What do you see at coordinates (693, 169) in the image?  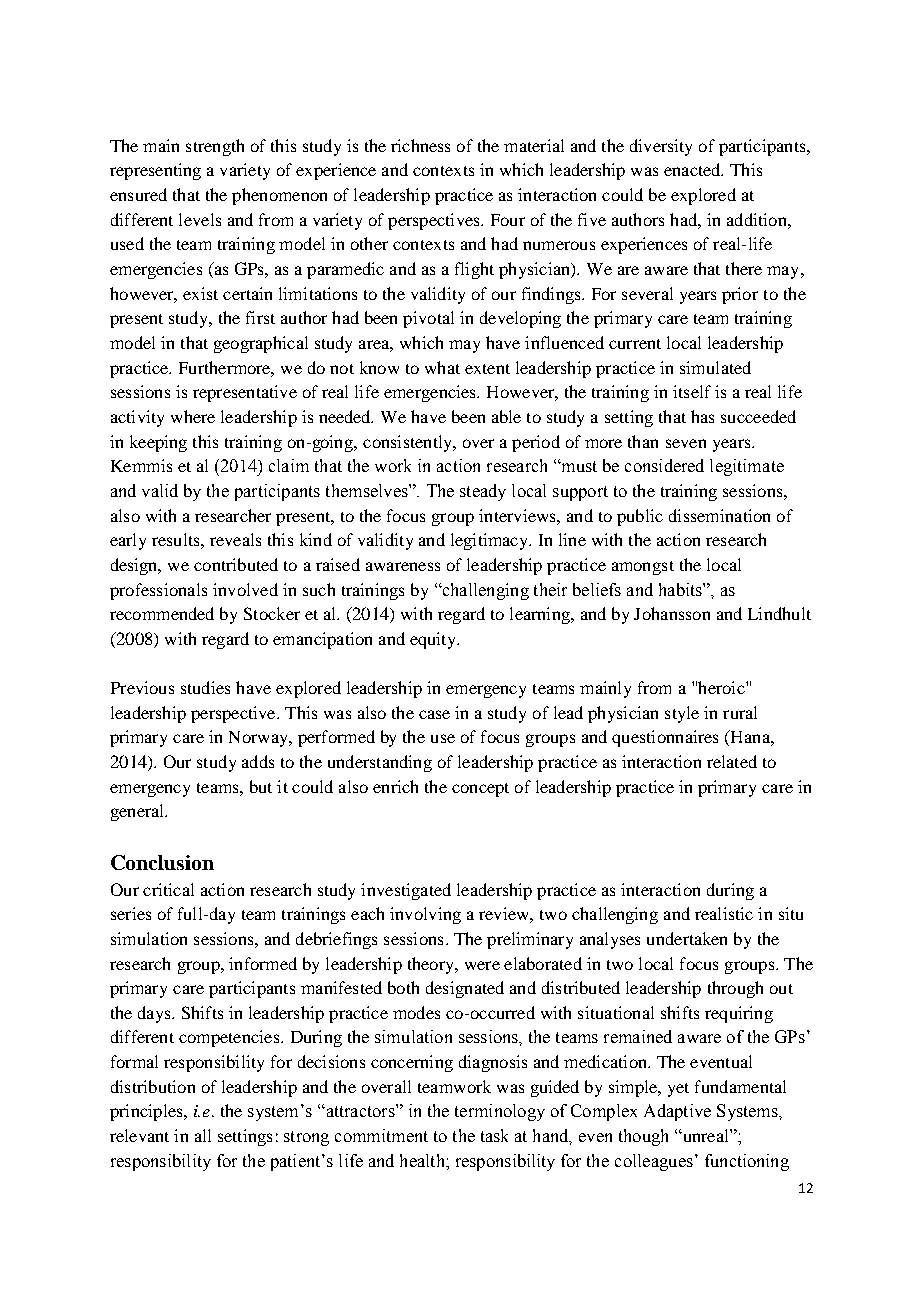 I see `enacted` at bounding box center [693, 169].
